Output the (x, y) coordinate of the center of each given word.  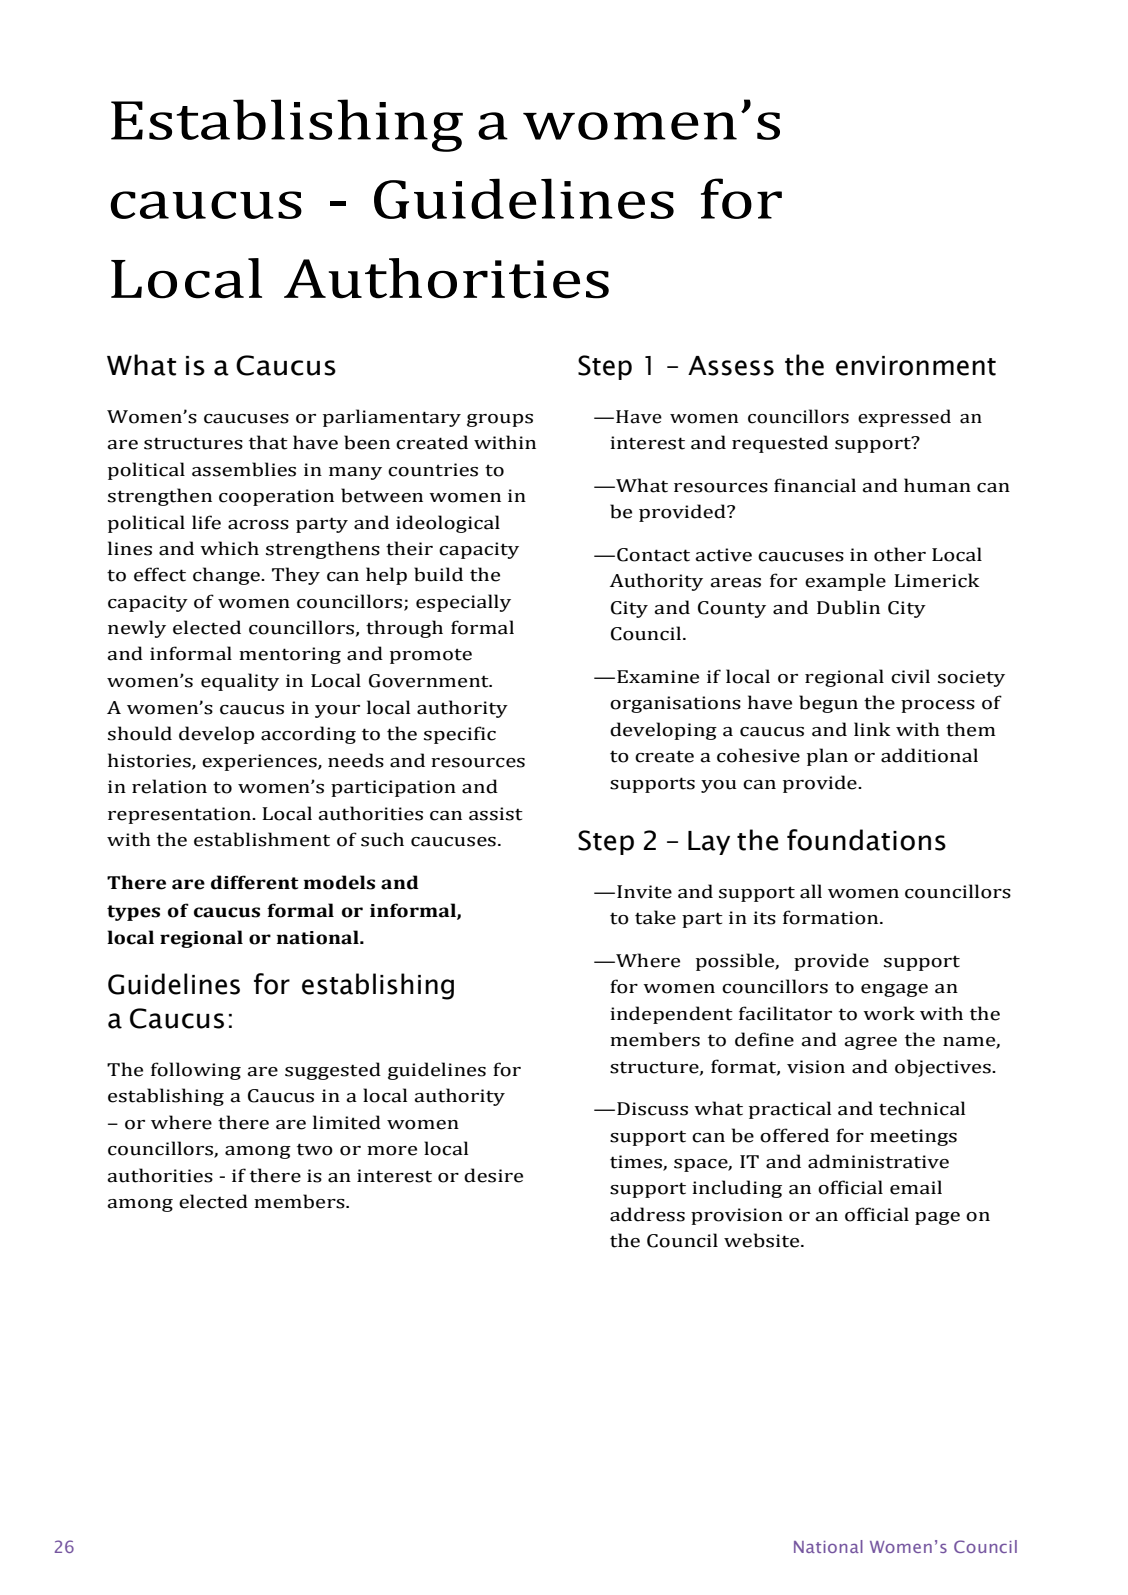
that (268, 442)
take (655, 917)
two (315, 1149)
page (937, 1218)
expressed (904, 418)
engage (894, 990)
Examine (658, 677)
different (255, 882)
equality (240, 682)
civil (910, 676)
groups (500, 420)
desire (493, 1175)
